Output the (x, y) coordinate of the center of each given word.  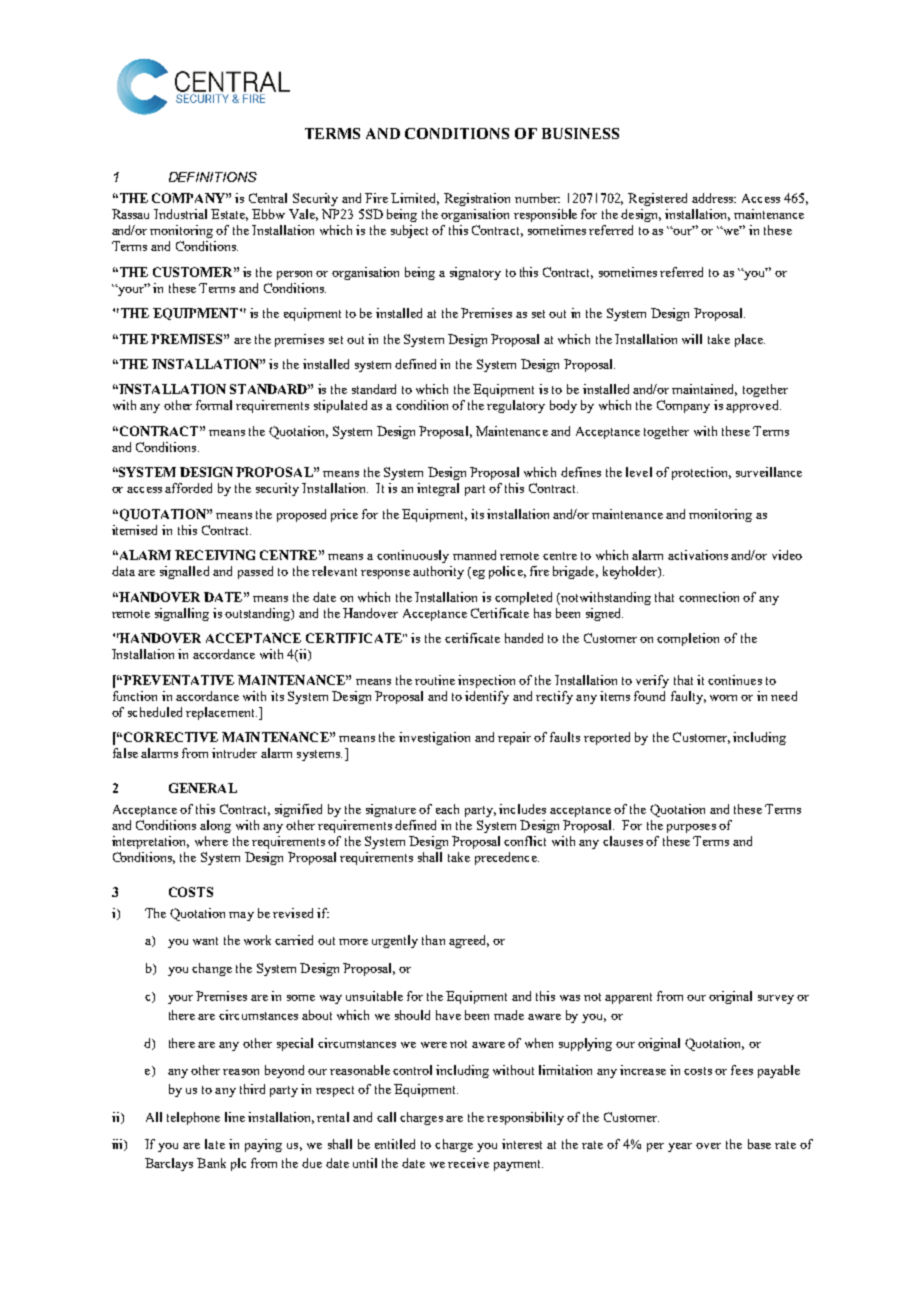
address (714, 198)
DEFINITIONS (213, 177)
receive (468, 1163)
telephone (193, 1118)
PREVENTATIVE (177, 680)
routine (435, 680)
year (680, 1147)
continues (735, 680)
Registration (477, 199)
